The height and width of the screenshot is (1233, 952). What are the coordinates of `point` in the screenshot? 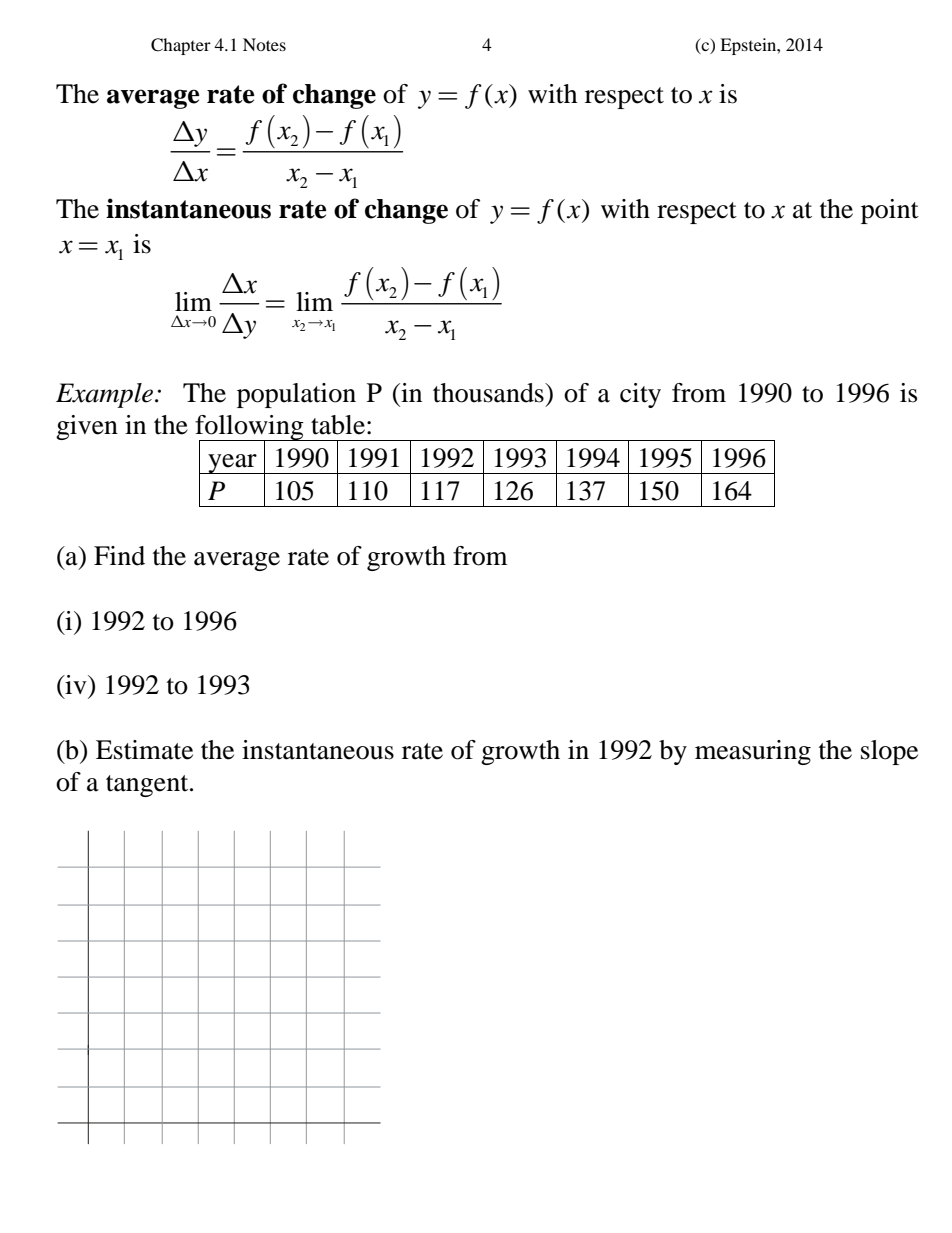 It's located at (890, 211).
